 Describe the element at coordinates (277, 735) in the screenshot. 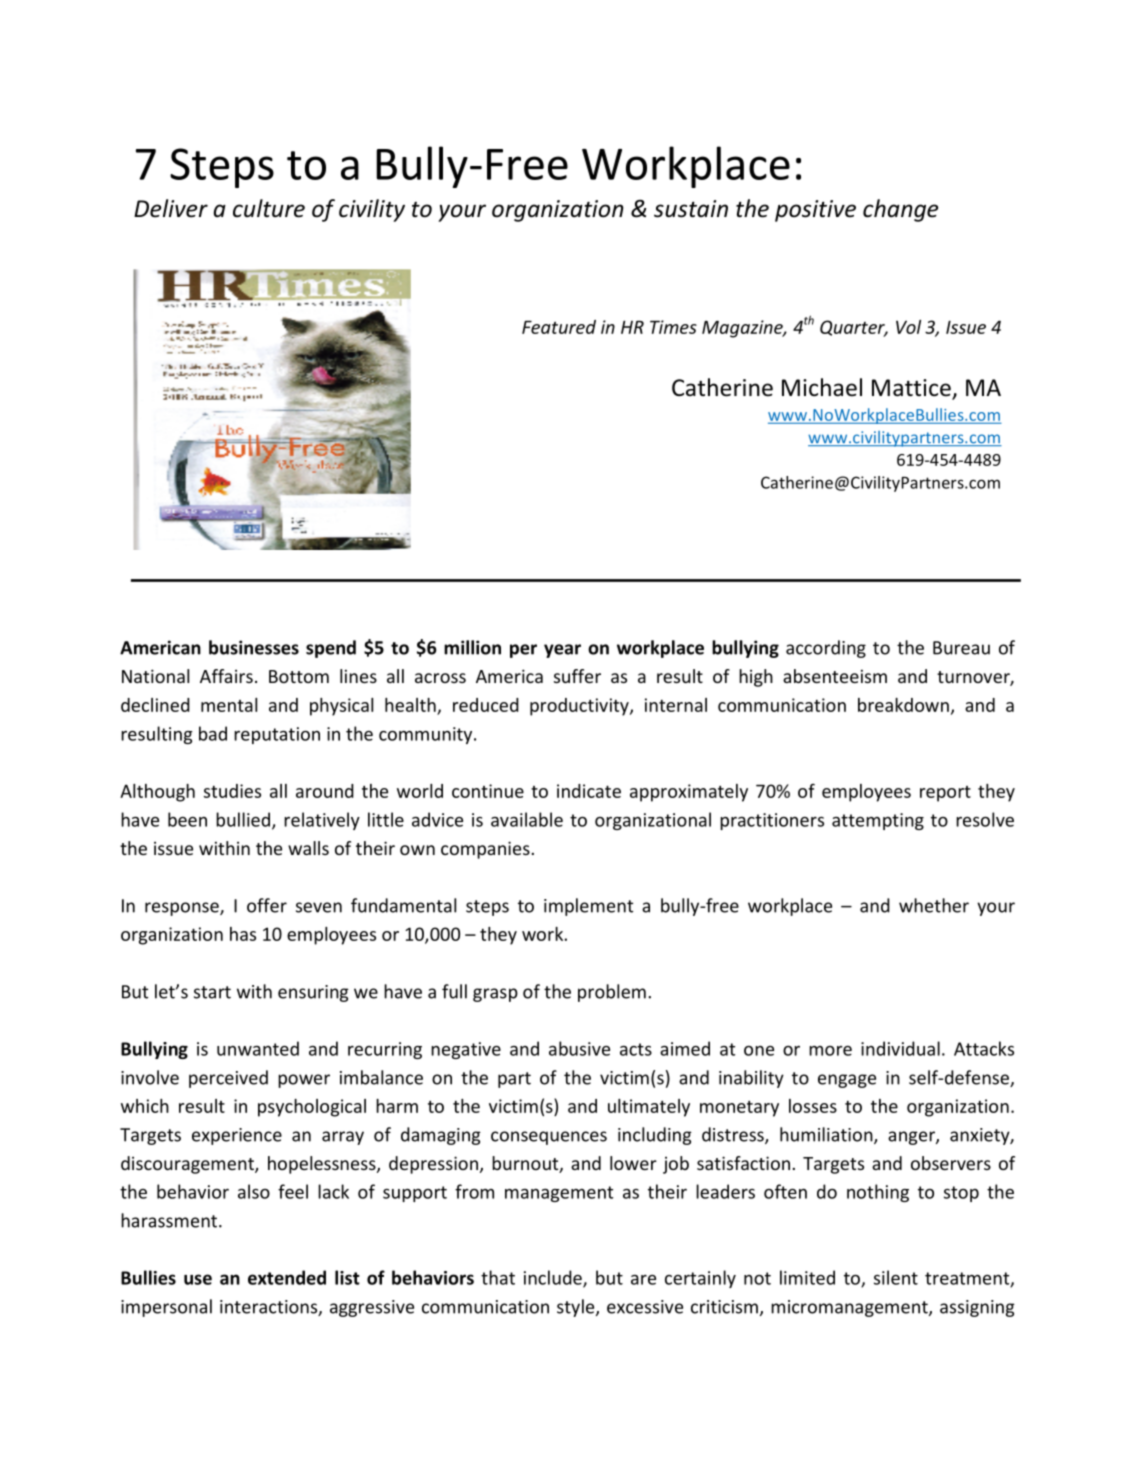

I see `reputation` at that location.
